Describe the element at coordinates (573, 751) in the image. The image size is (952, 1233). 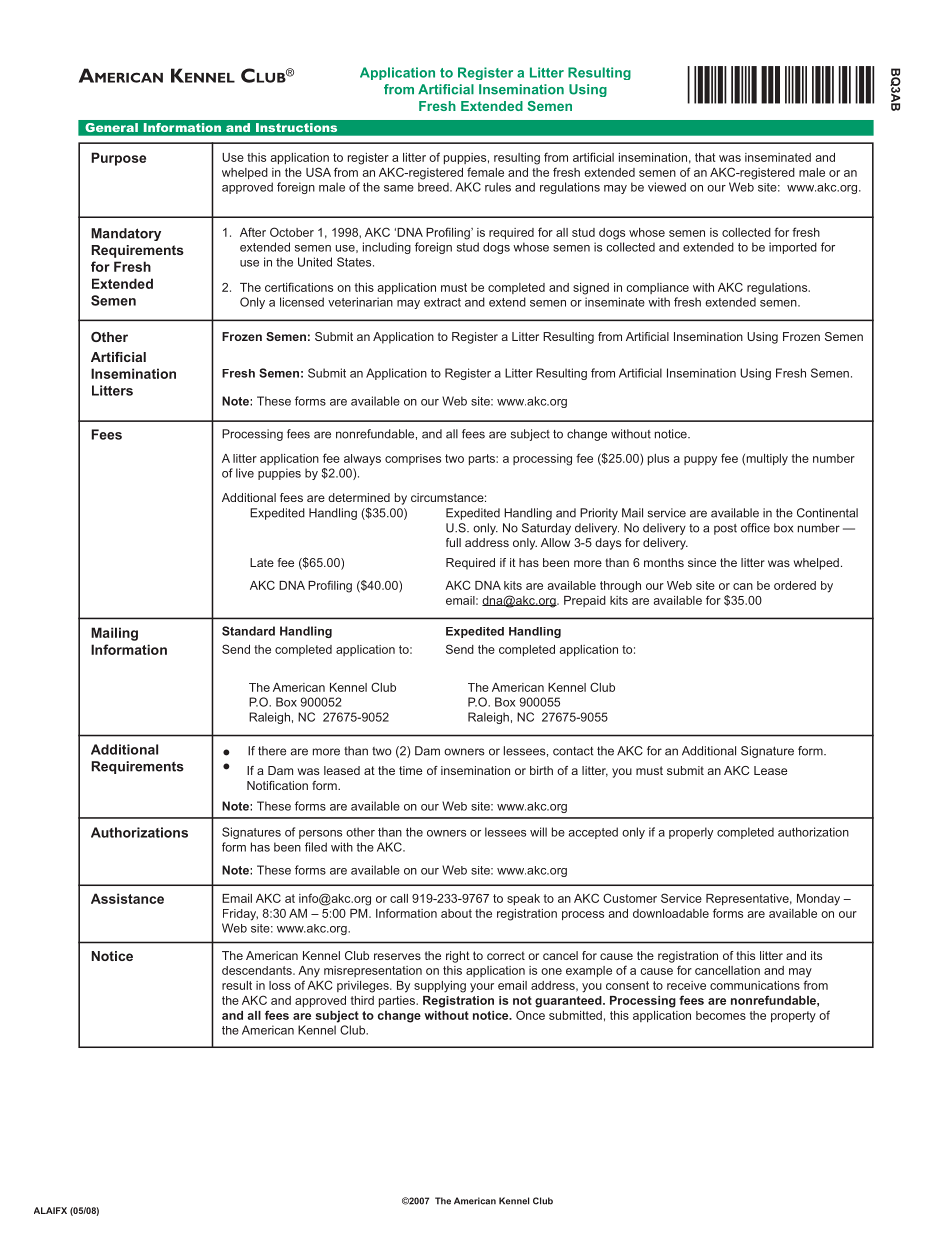
I see `contact` at that location.
